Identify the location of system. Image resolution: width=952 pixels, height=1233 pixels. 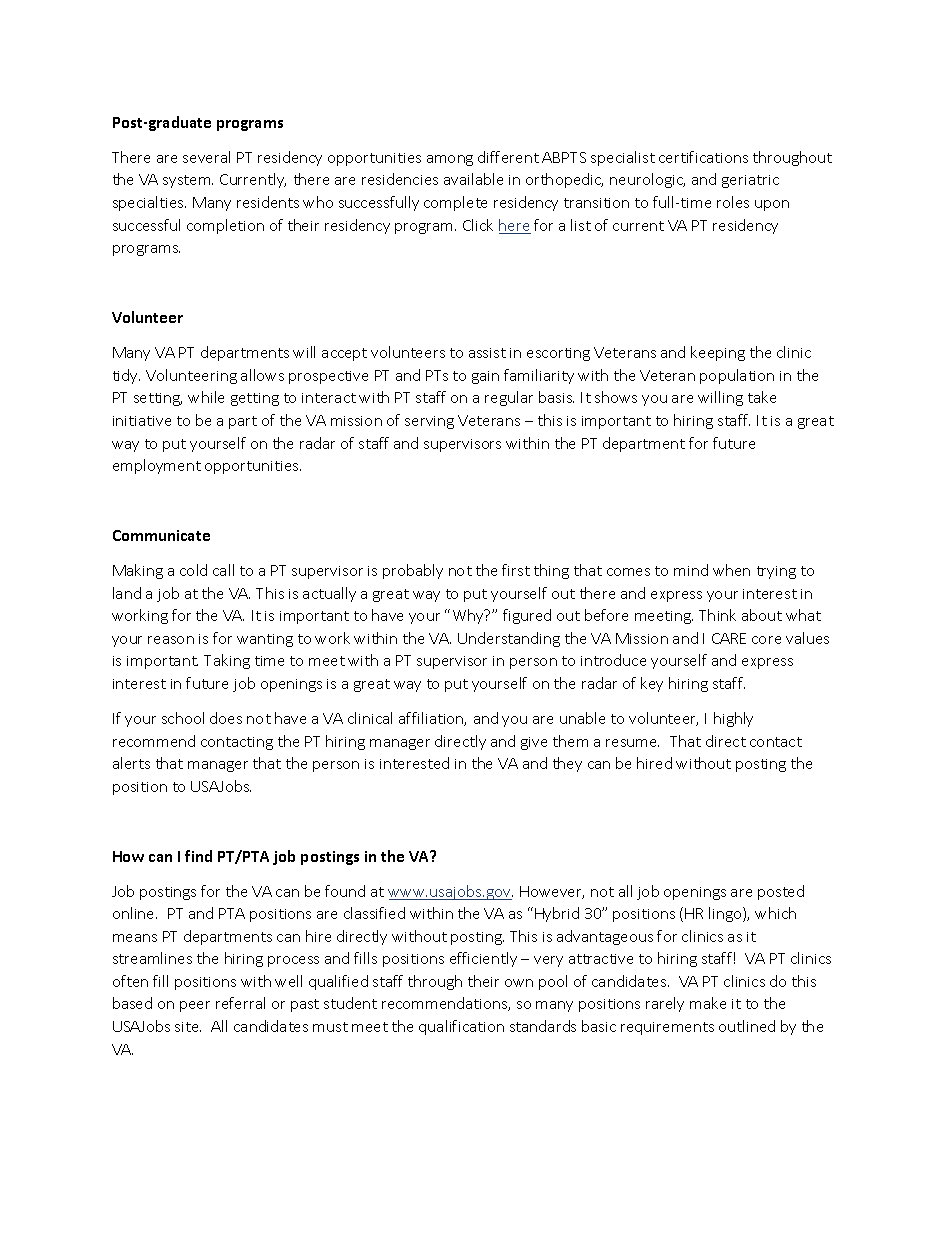
(188, 181).
